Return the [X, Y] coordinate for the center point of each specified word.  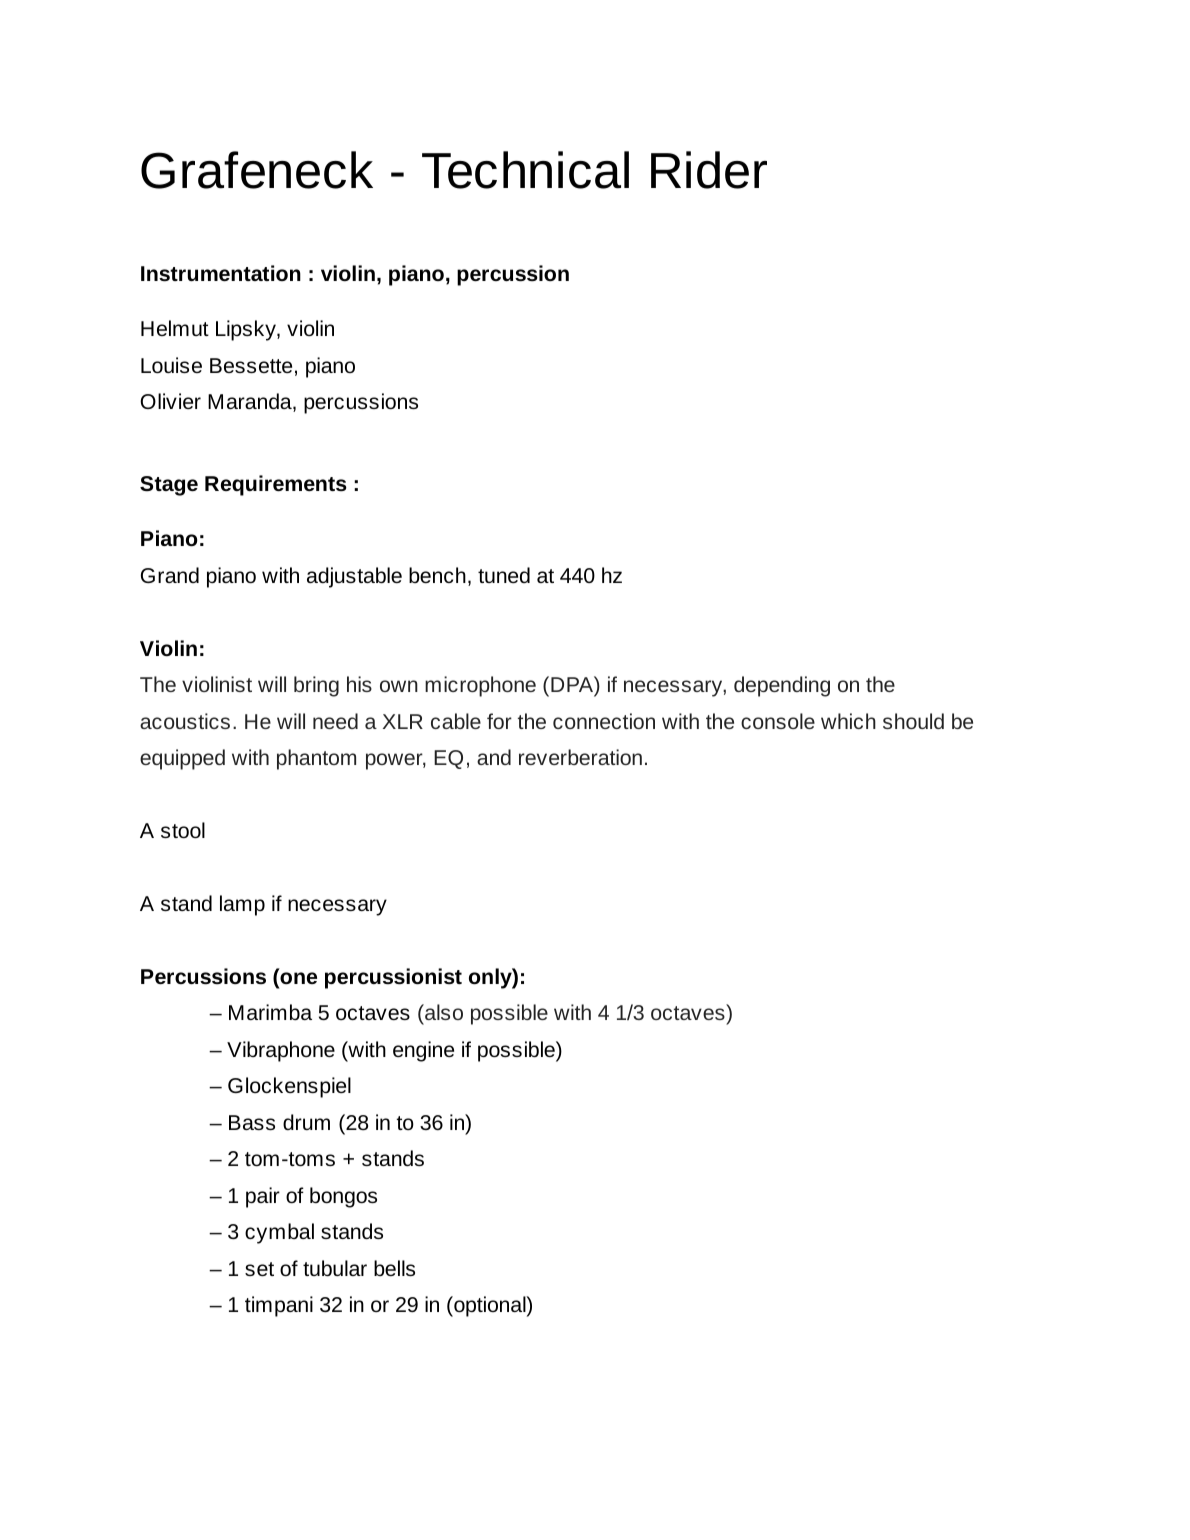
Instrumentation [221, 273]
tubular [335, 1268]
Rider [709, 170]
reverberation [580, 757]
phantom [316, 759]
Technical [525, 170]
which [848, 721]
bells [394, 1268]
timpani [279, 1306]
